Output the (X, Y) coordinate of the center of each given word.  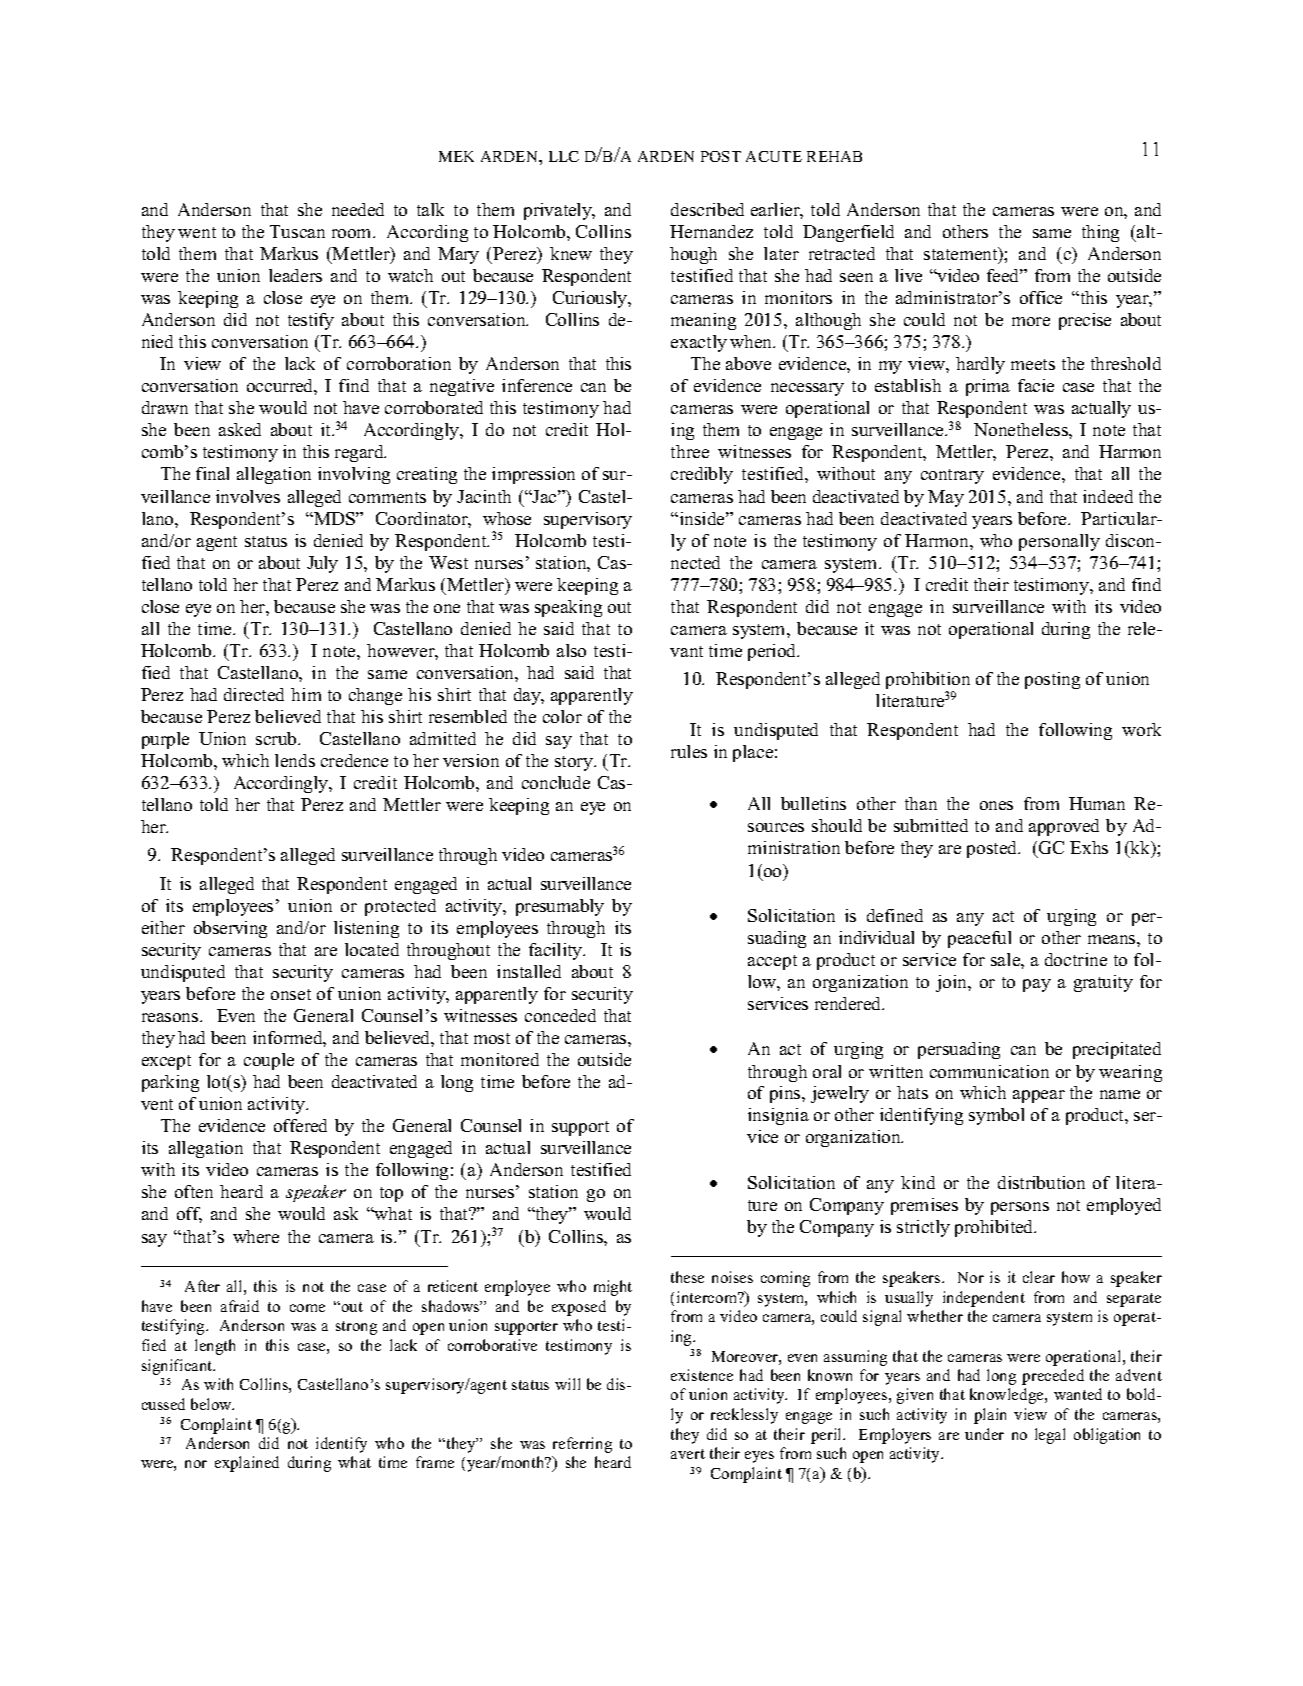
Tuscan (297, 231)
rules (689, 751)
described (707, 209)
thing (1100, 233)
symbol (996, 1116)
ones (996, 805)
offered (300, 1125)
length (215, 1347)
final (212, 473)
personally (1059, 542)
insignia (778, 1116)
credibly (702, 475)
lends (295, 760)
